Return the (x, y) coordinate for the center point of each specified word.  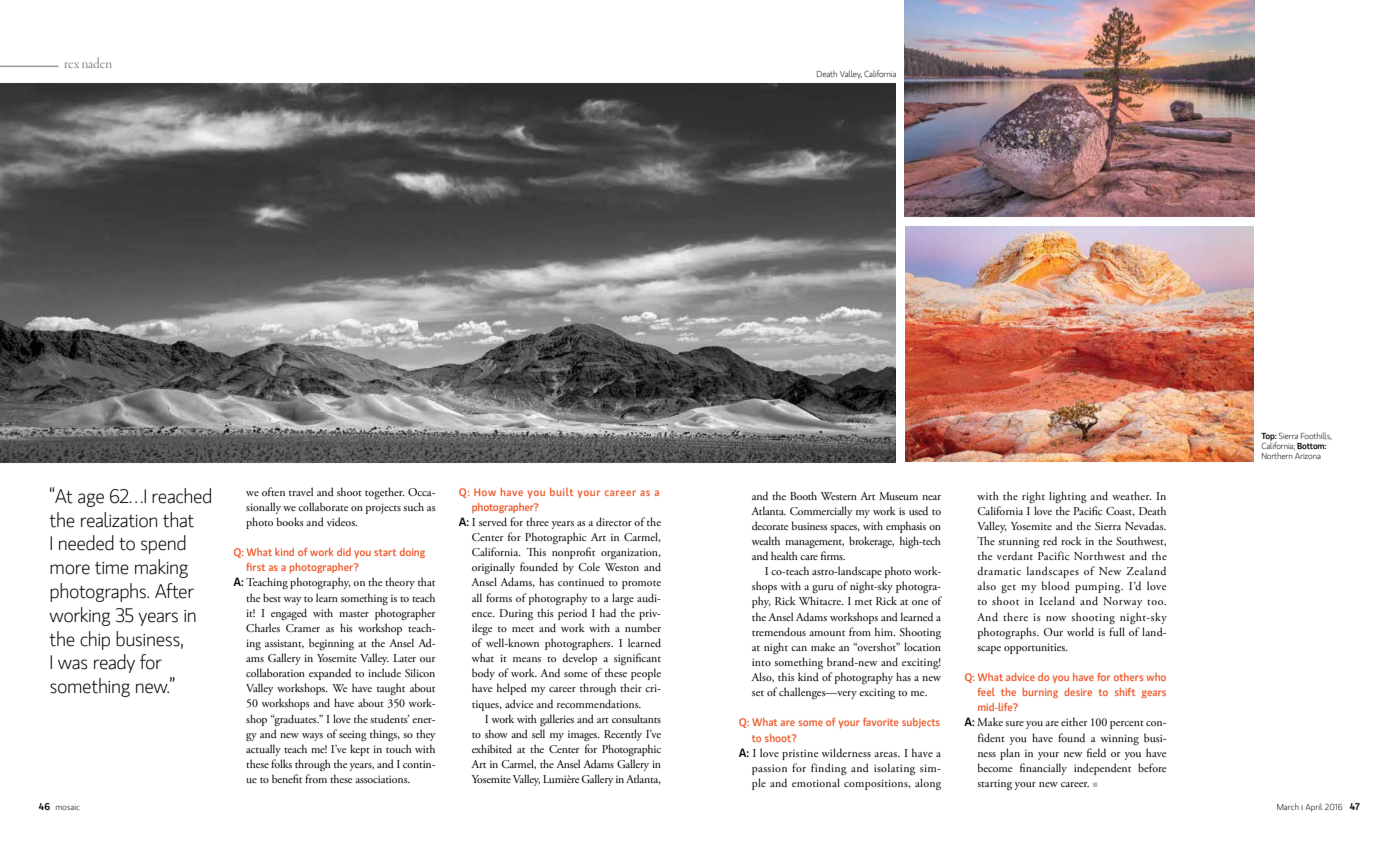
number (643, 627)
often (273, 491)
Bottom (1311, 446)
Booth (803, 495)
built (561, 492)
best (272, 597)
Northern (1277, 455)
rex (72, 65)
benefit (287, 778)
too (1156, 602)
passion (769, 769)
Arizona (1308, 456)
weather (1132, 495)
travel (301, 491)
